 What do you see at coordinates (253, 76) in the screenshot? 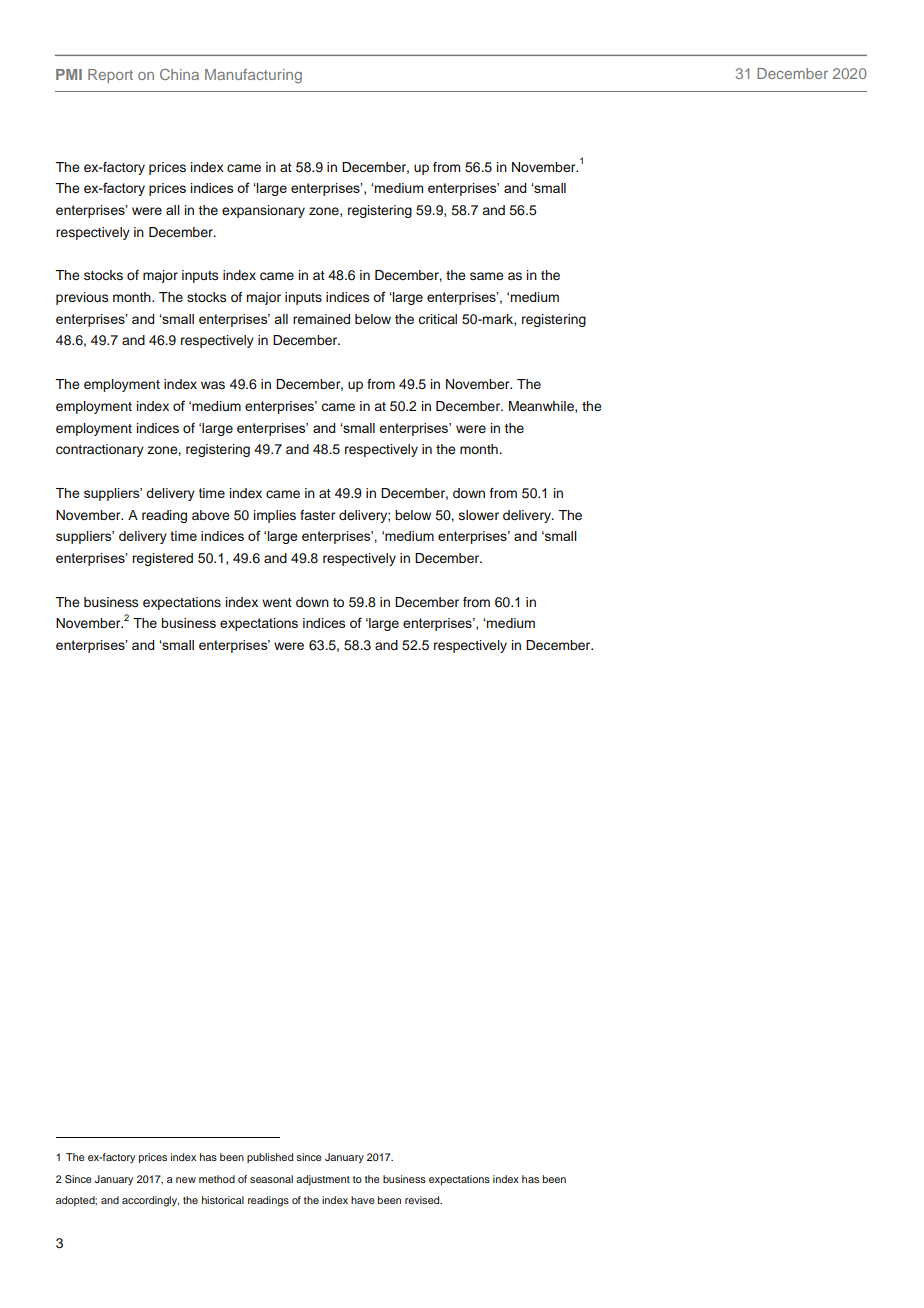
I see `Manufacturing` at bounding box center [253, 76].
